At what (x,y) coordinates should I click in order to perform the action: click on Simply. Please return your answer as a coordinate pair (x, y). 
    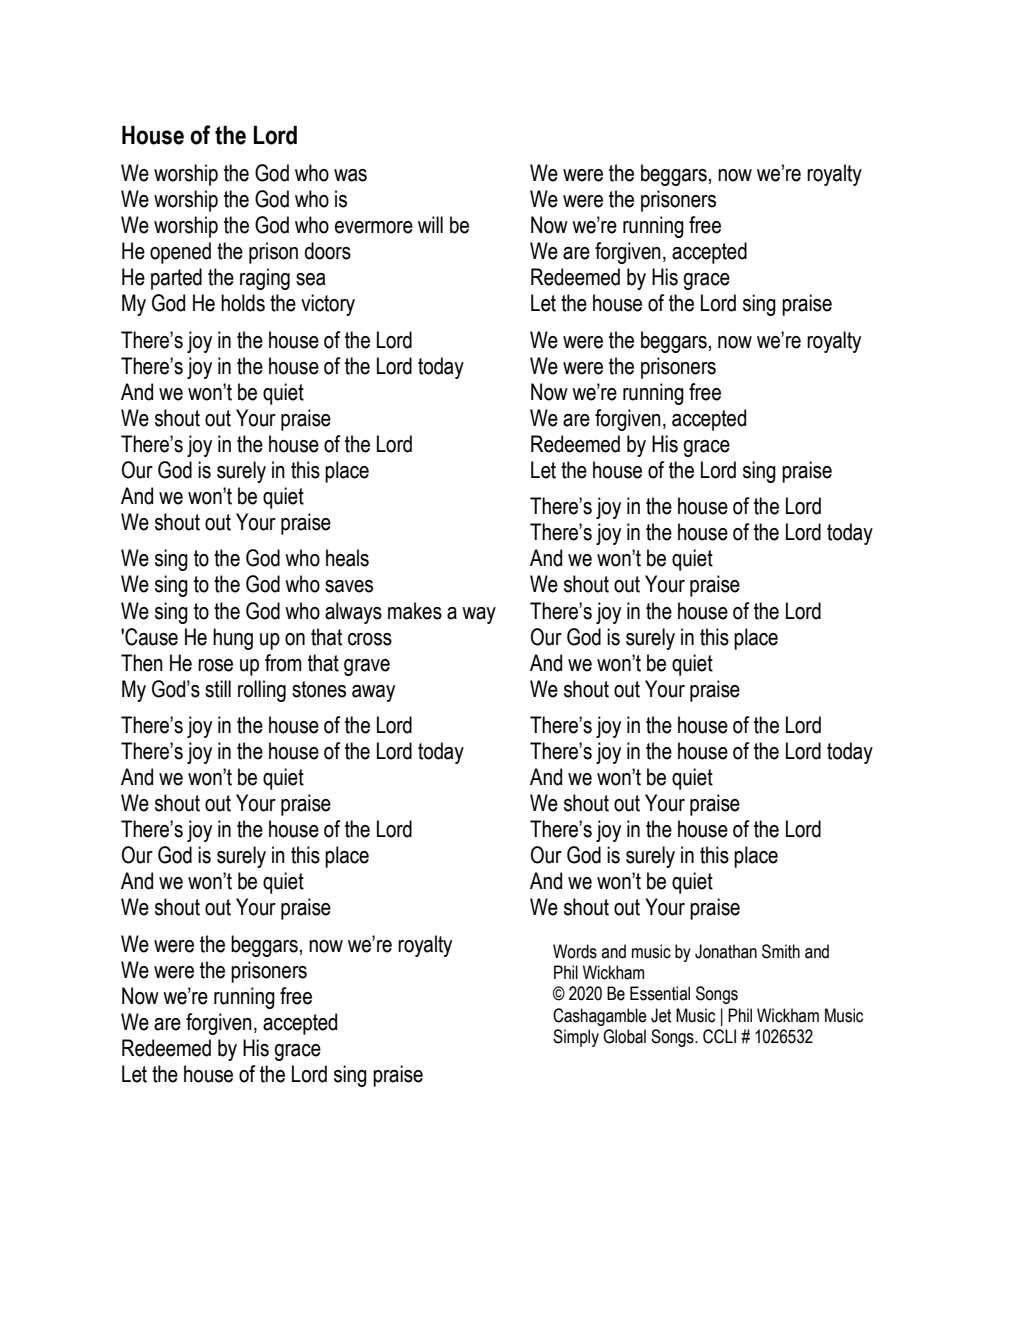
    Looking at the image, I should click on (576, 1038).
